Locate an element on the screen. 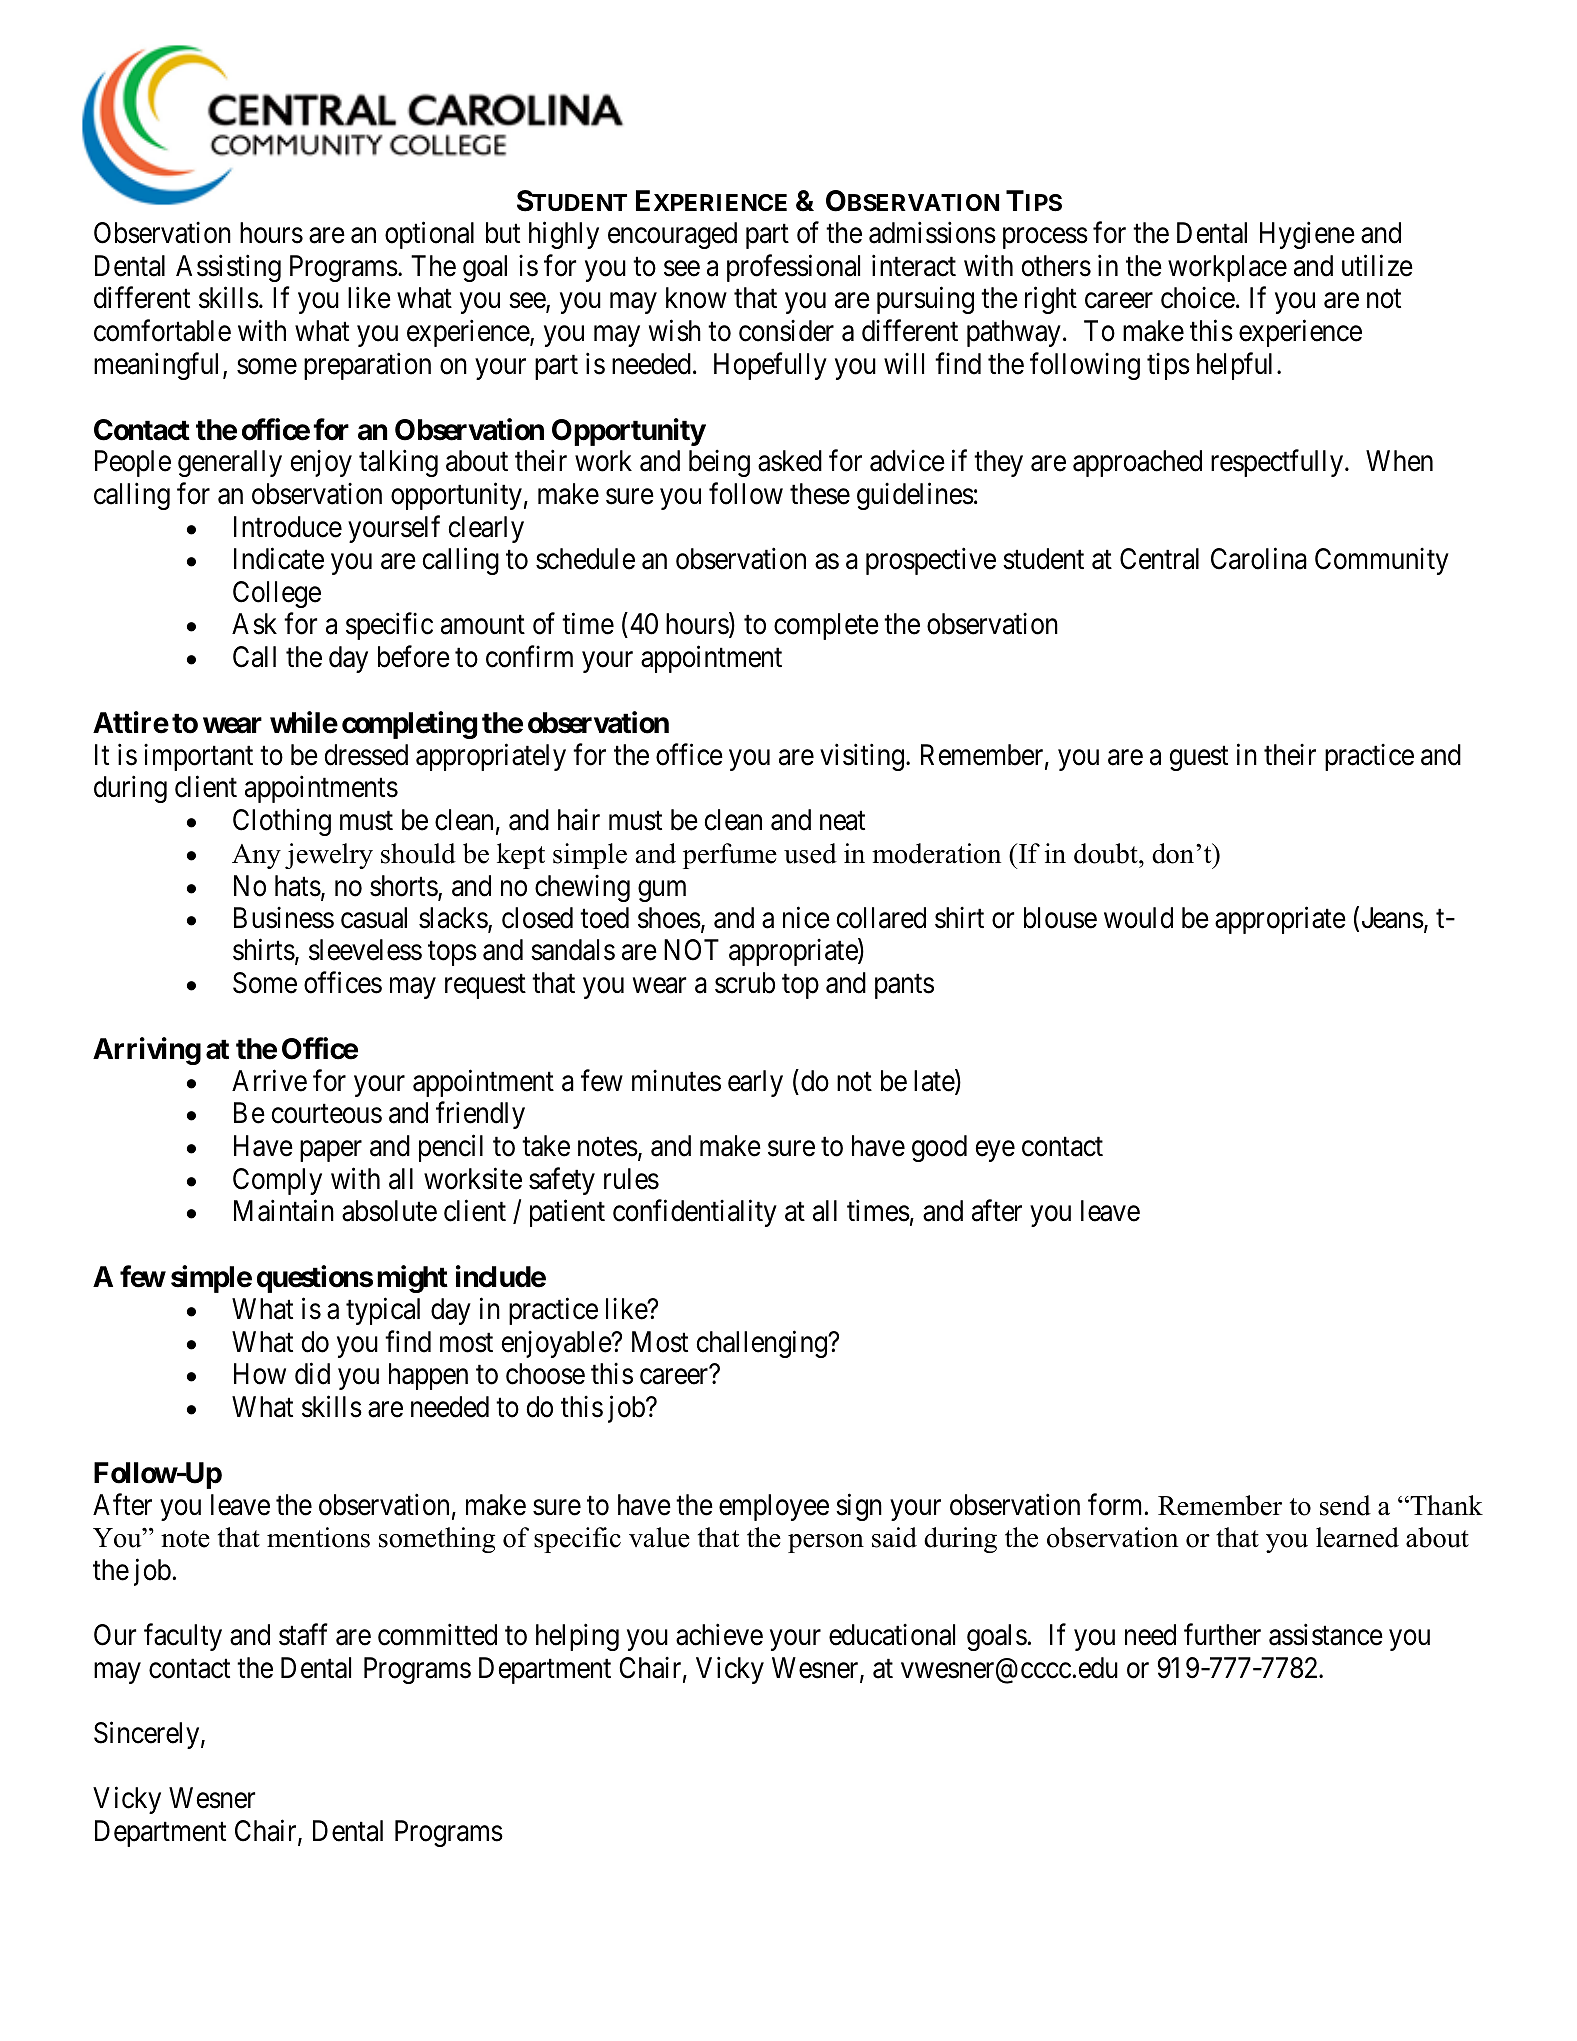  staff is located at coordinates (303, 1635).
